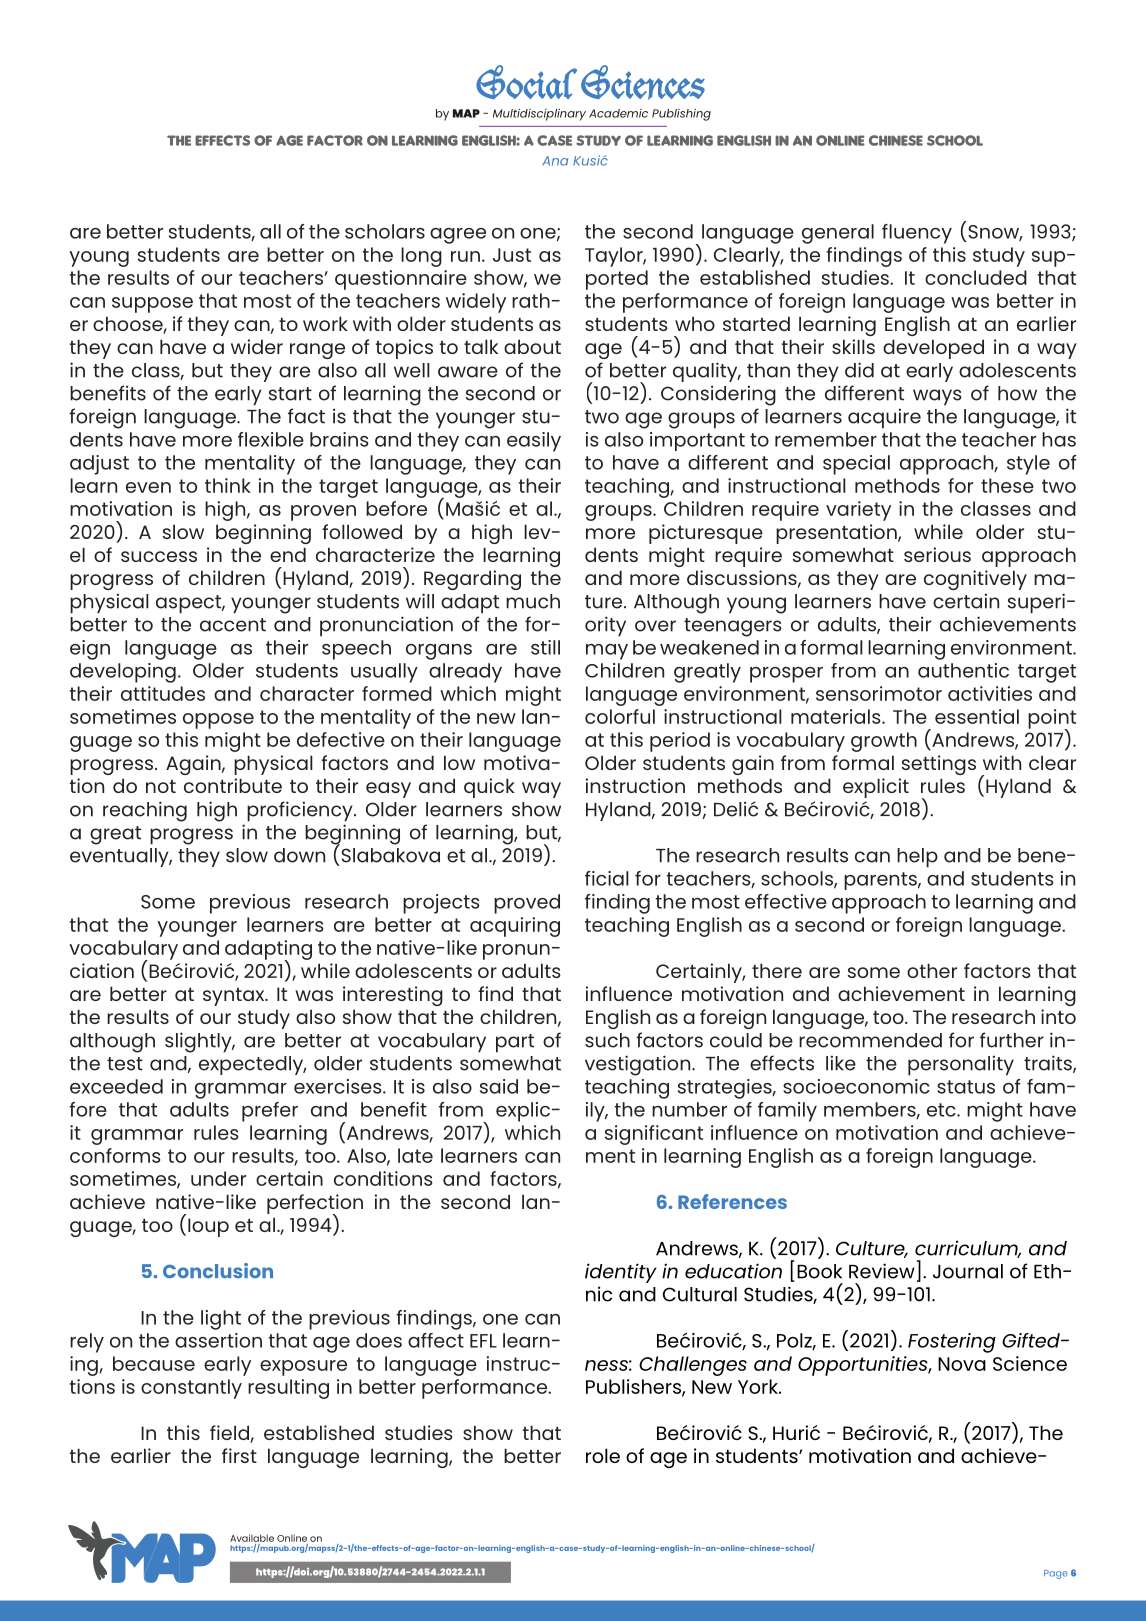 The width and height of the screenshot is (1146, 1621). Describe the element at coordinates (917, 234) in the screenshot. I see `fluency` at that location.
